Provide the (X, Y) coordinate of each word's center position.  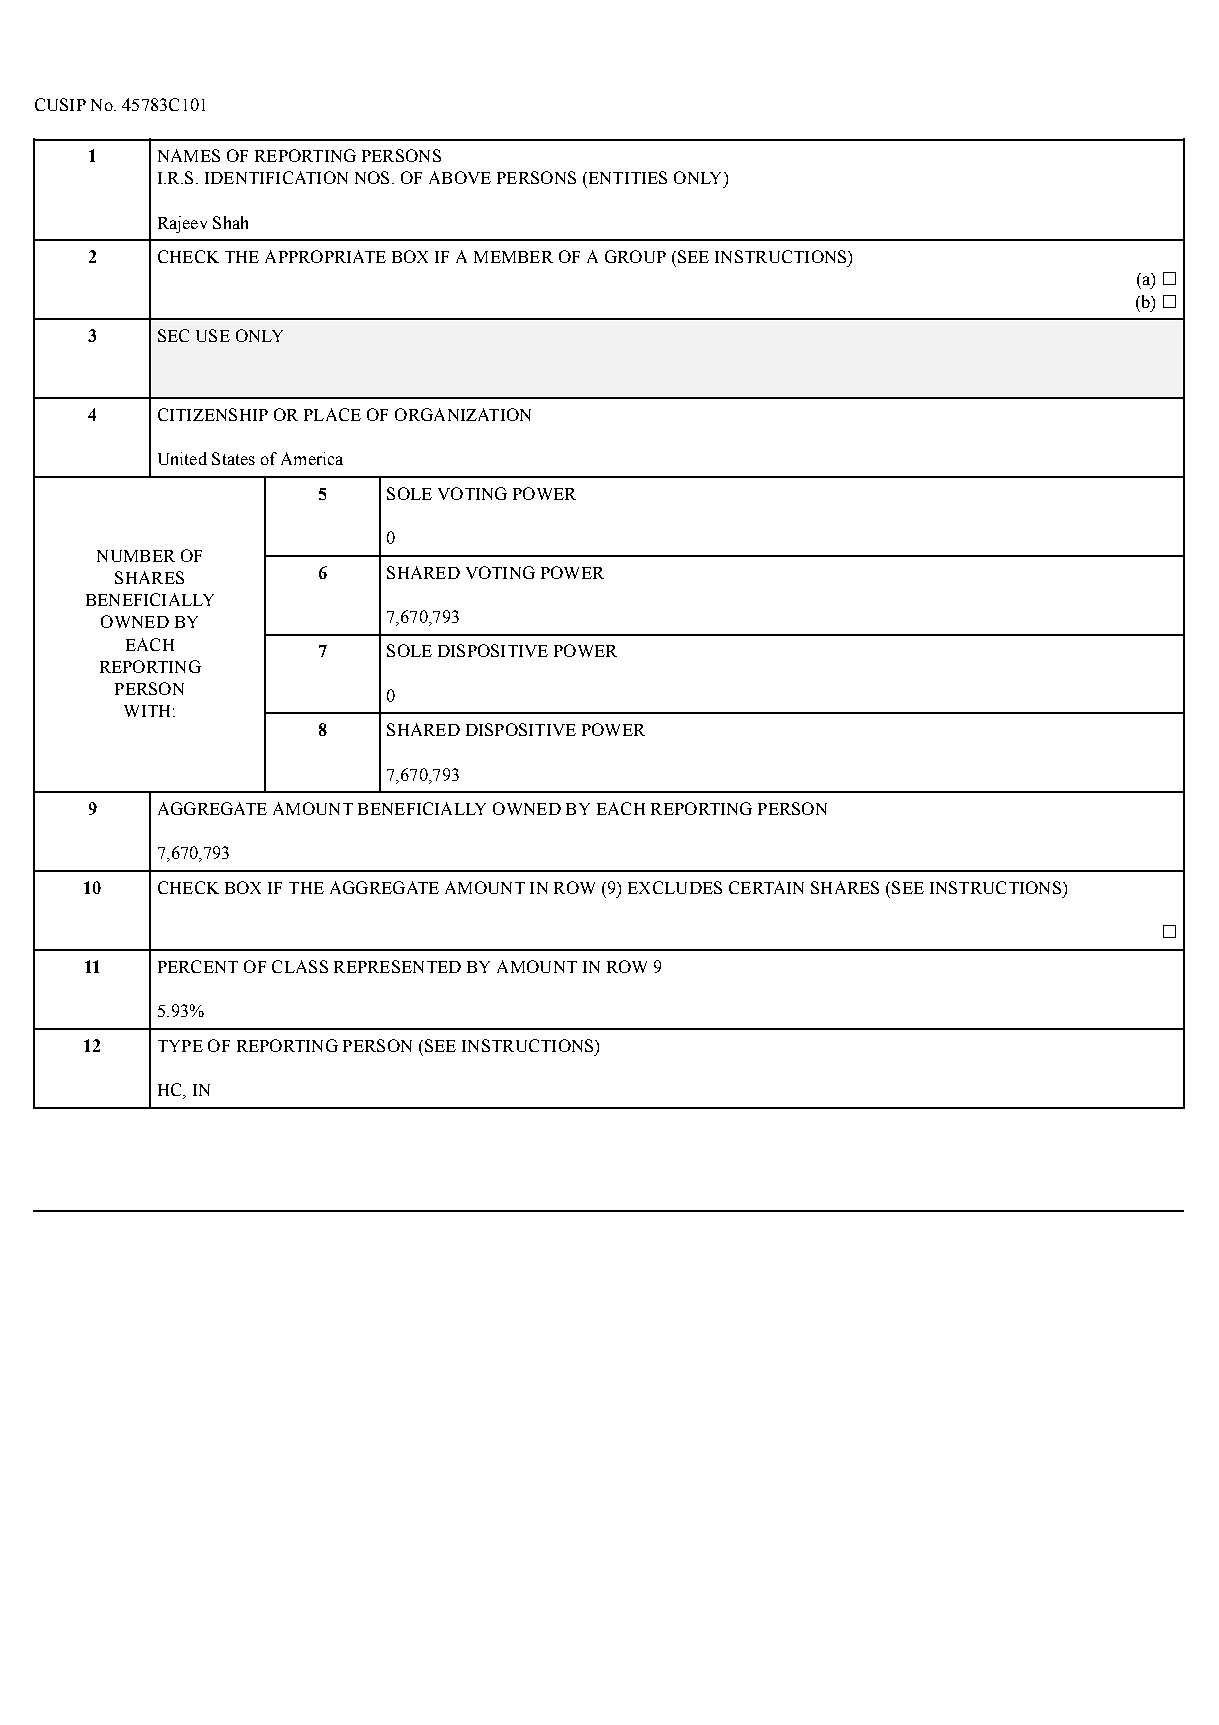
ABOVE (460, 177)
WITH (147, 711)
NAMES (189, 155)
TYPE (180, 1046)
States (233, 458)
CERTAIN (766, 887)
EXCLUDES (675, 887)
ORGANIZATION (463, 414)
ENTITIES (626, 177)
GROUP (635, 256)
